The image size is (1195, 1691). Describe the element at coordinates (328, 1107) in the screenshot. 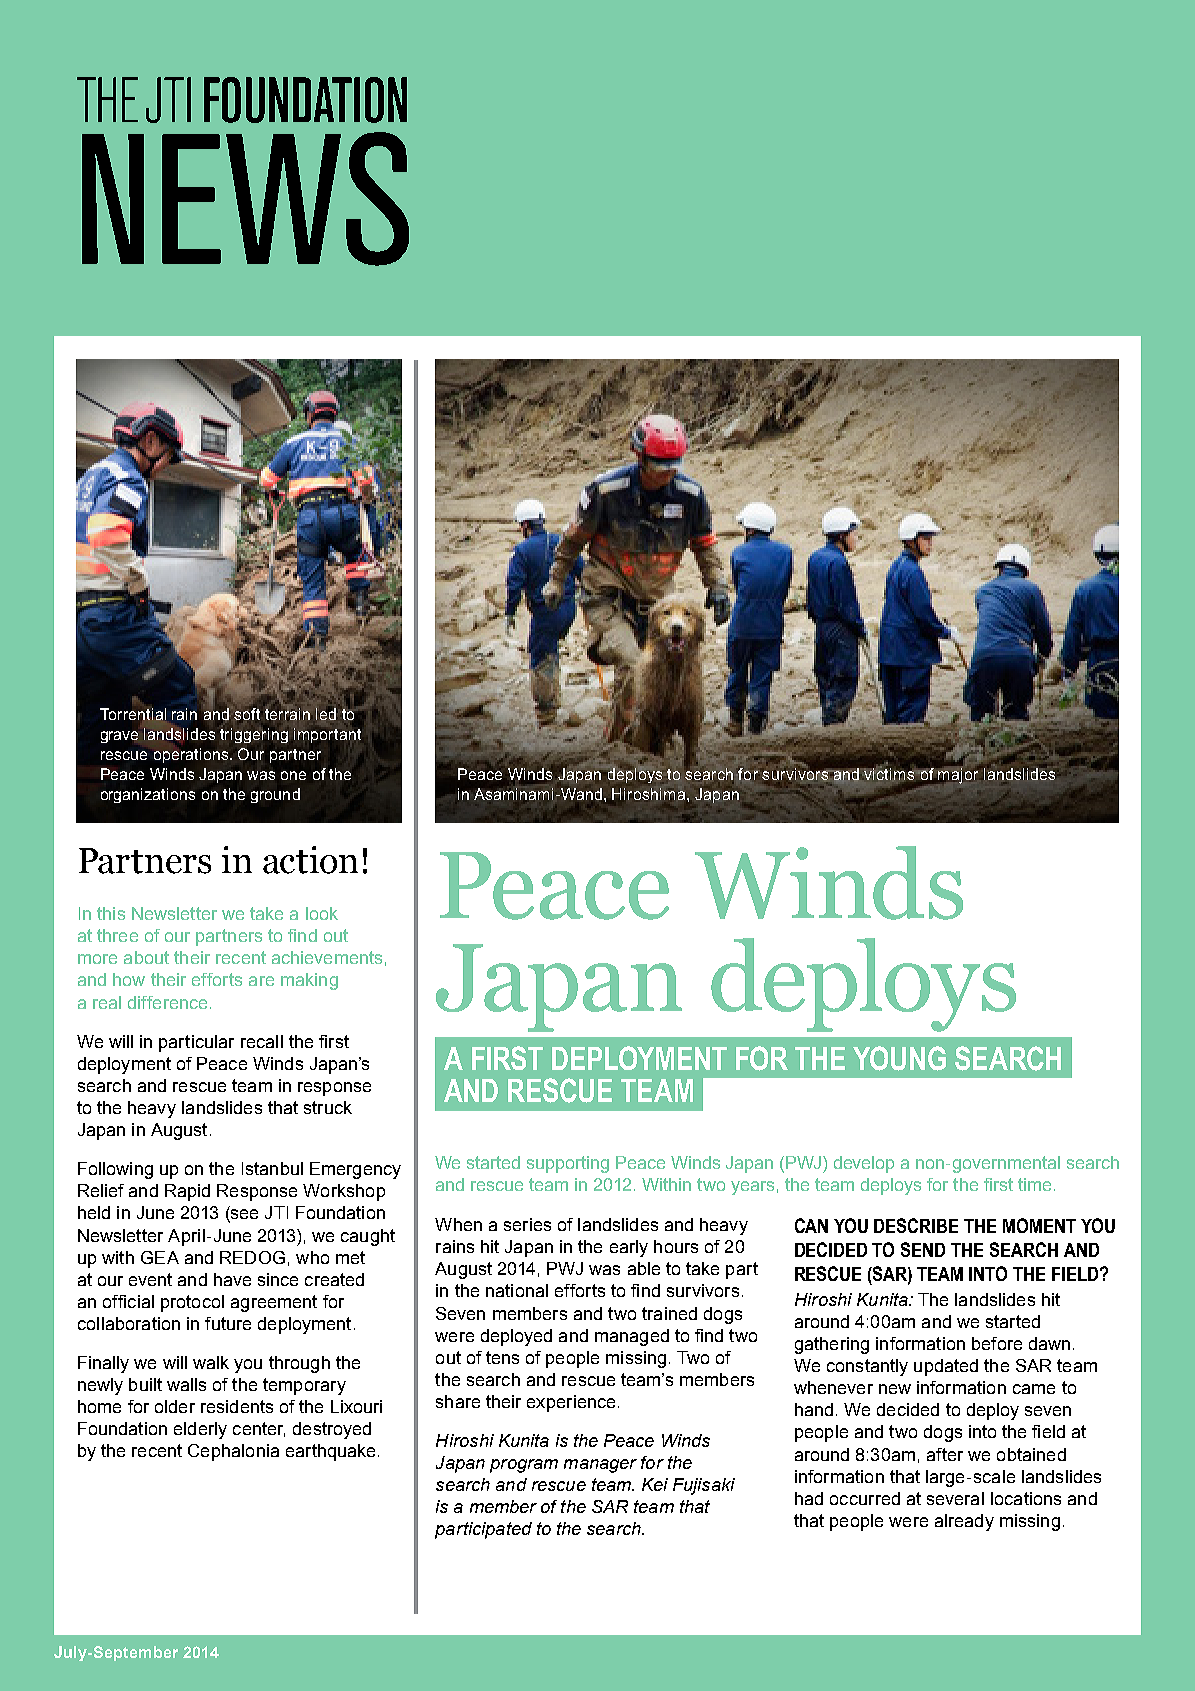

I see `struck` at that location.
